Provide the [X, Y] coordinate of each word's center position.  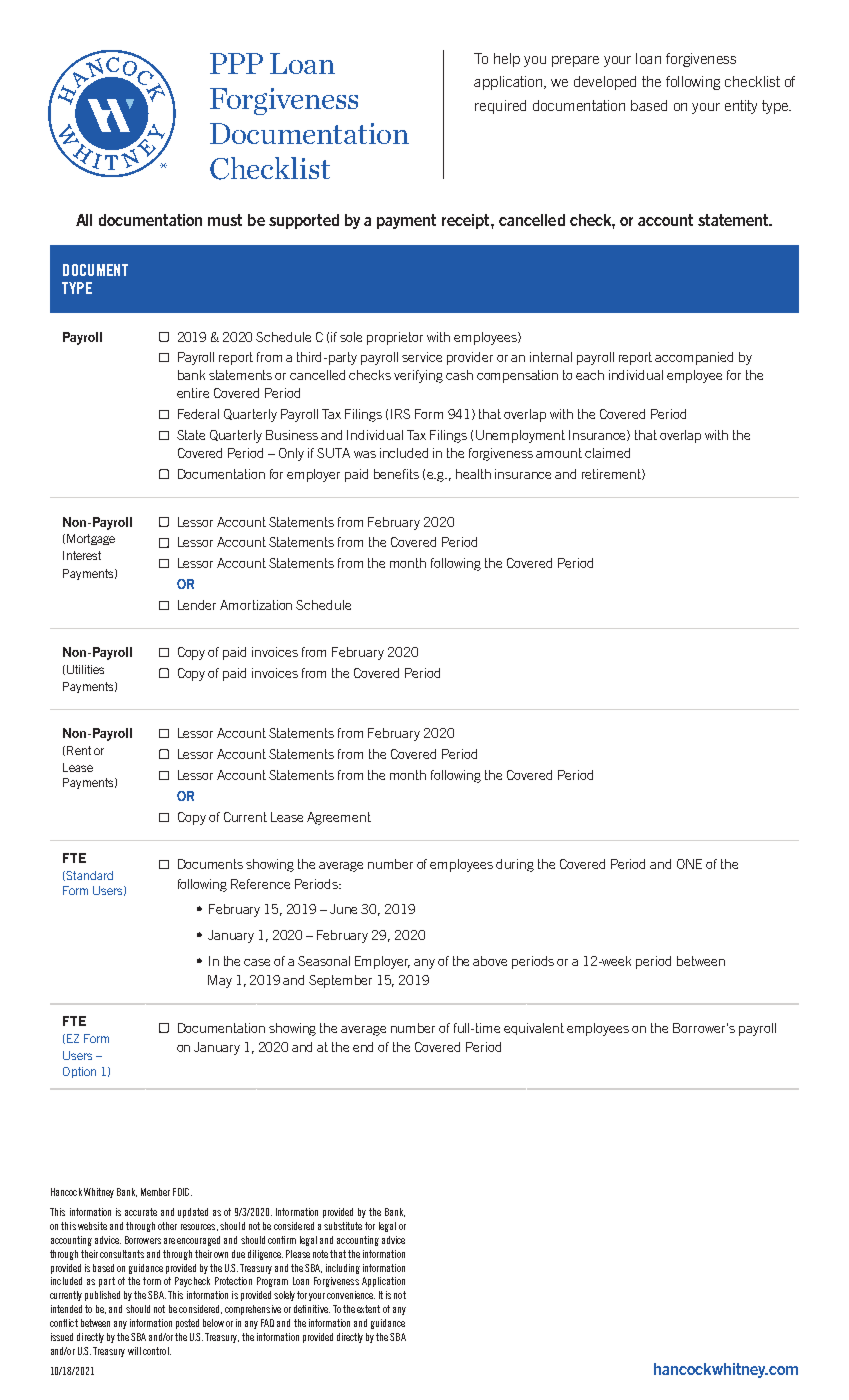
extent [368, 1309]
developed [605, 83]
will [134, 1351]
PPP [236, 63]
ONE [689, 864]
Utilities [85, 669]
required [500, 107]
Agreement [339, 818]
